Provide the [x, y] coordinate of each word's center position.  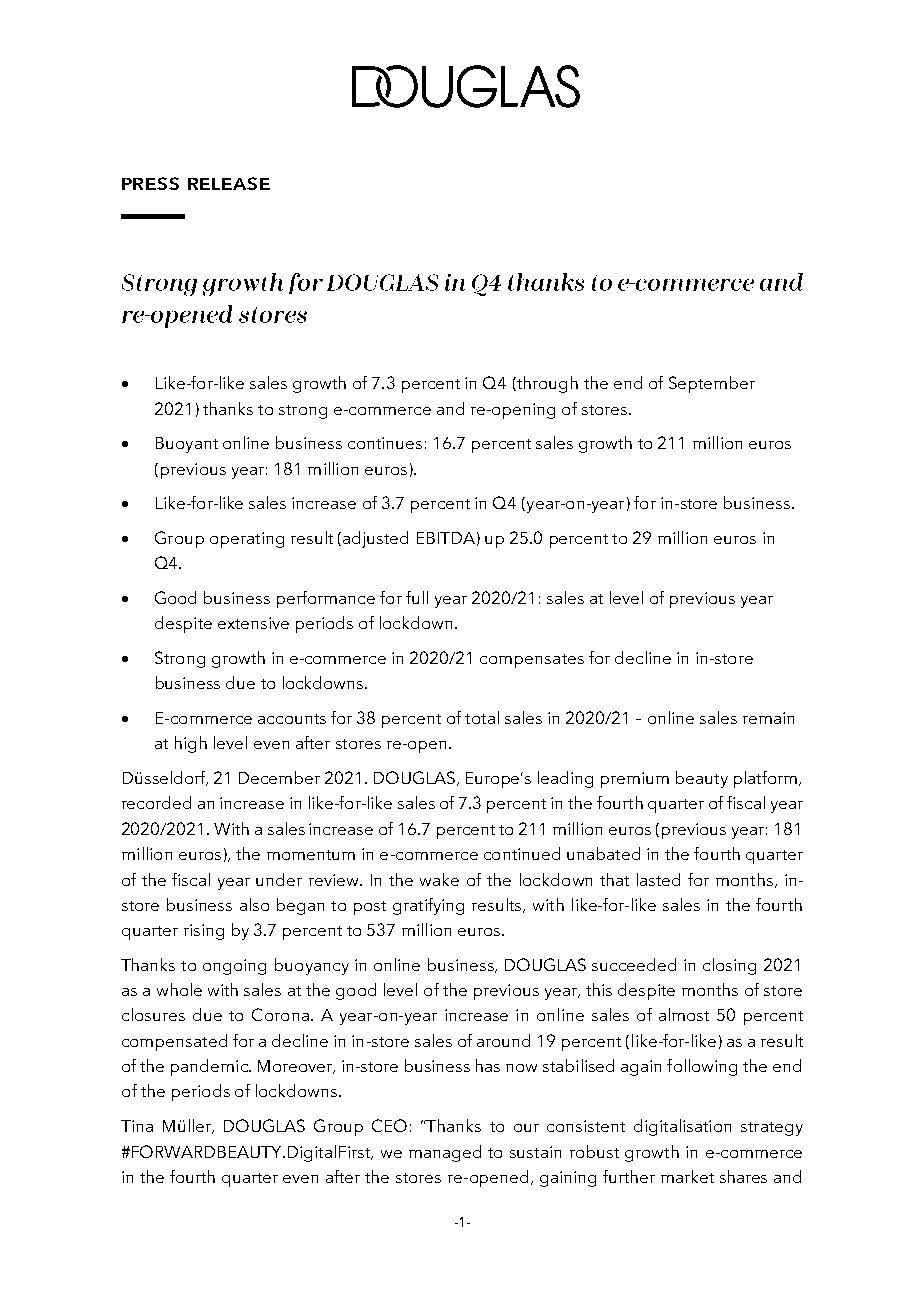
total [482, 717]
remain [768, 718]
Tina [137, 1126]
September [712, 384]
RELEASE [229, 183]
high [191, 744]
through [546, 384]
